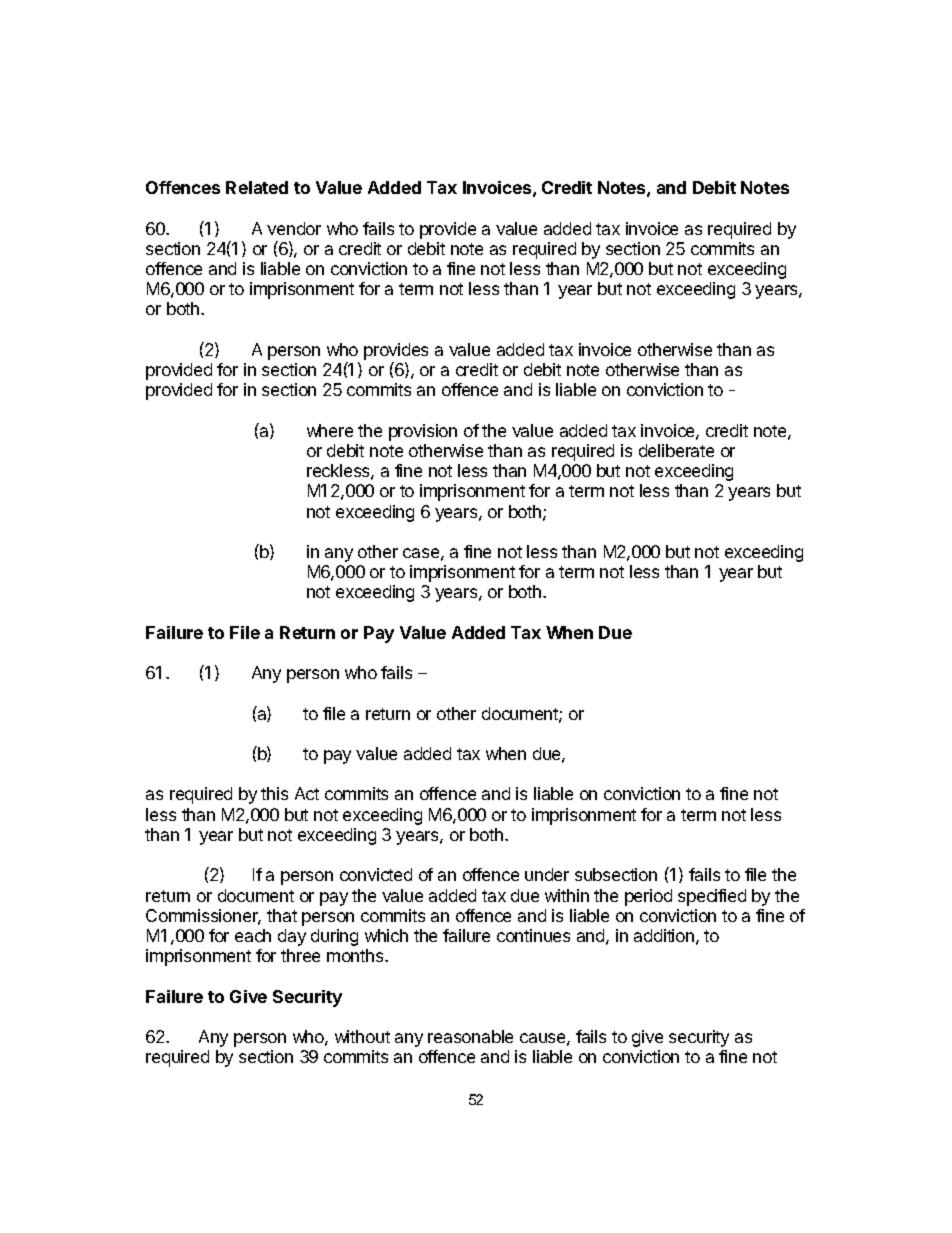 This screenshot has width=952, height=1233. I want to click on period, so click(648, 897).
